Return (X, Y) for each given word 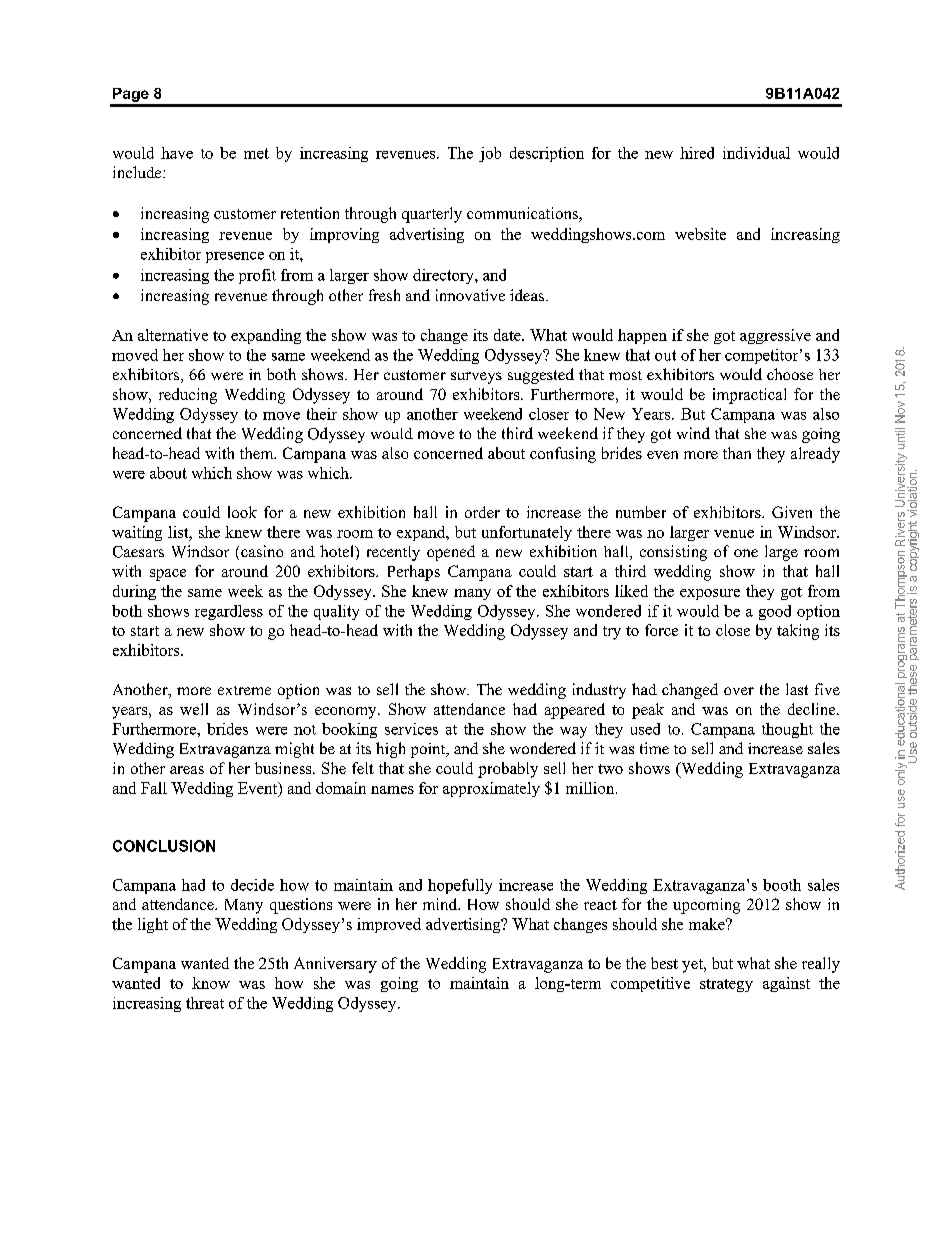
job (490, 154)
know (211, 983)
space (168, 575)
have (177, 153)
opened (451, 553)
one (746, 553)
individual (756, 153)
